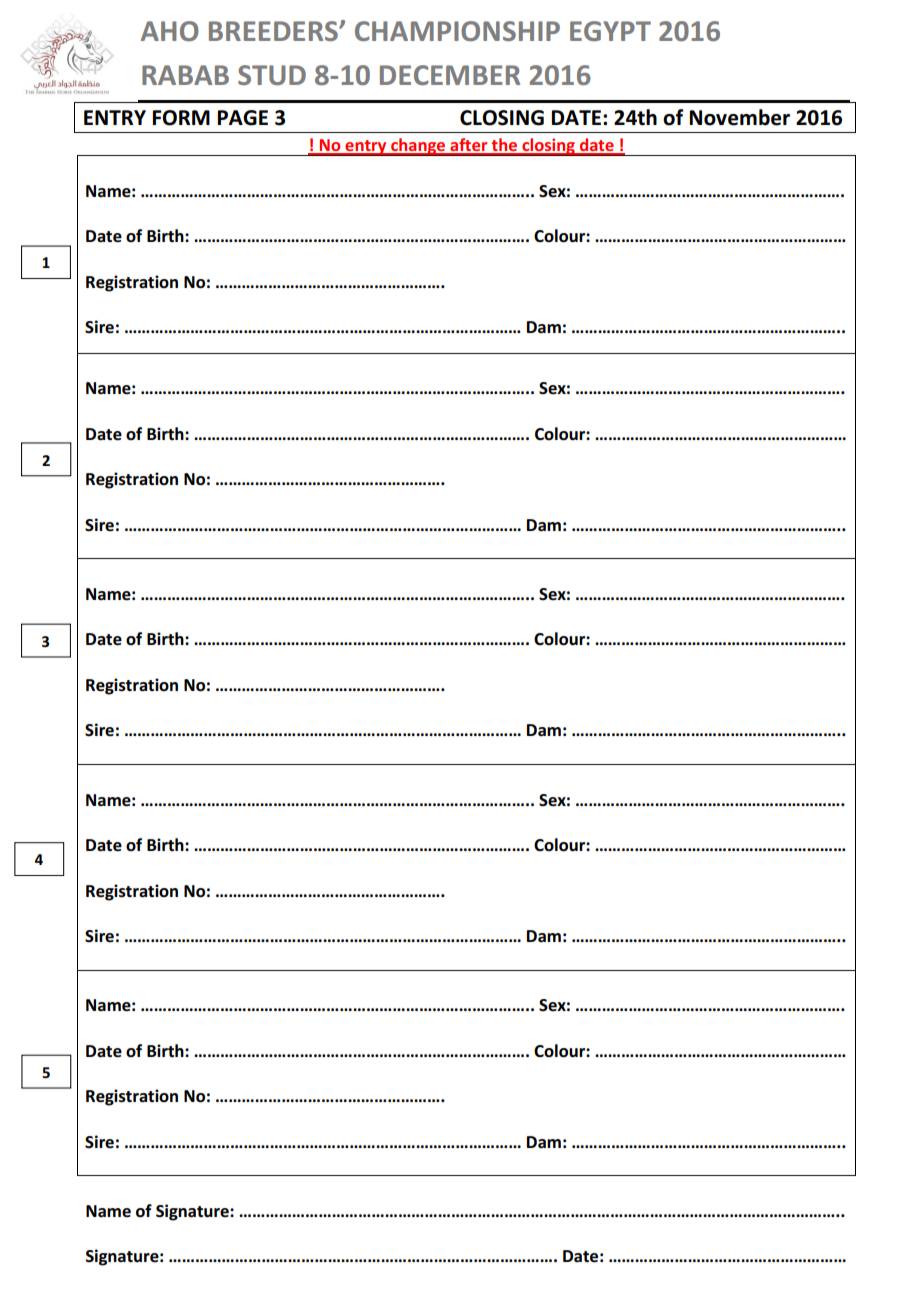 This screenshot has width=924, height=1308. Describe the element at coordinates (610, 31) in the screenshot. I see `EGYPT` at that location.
